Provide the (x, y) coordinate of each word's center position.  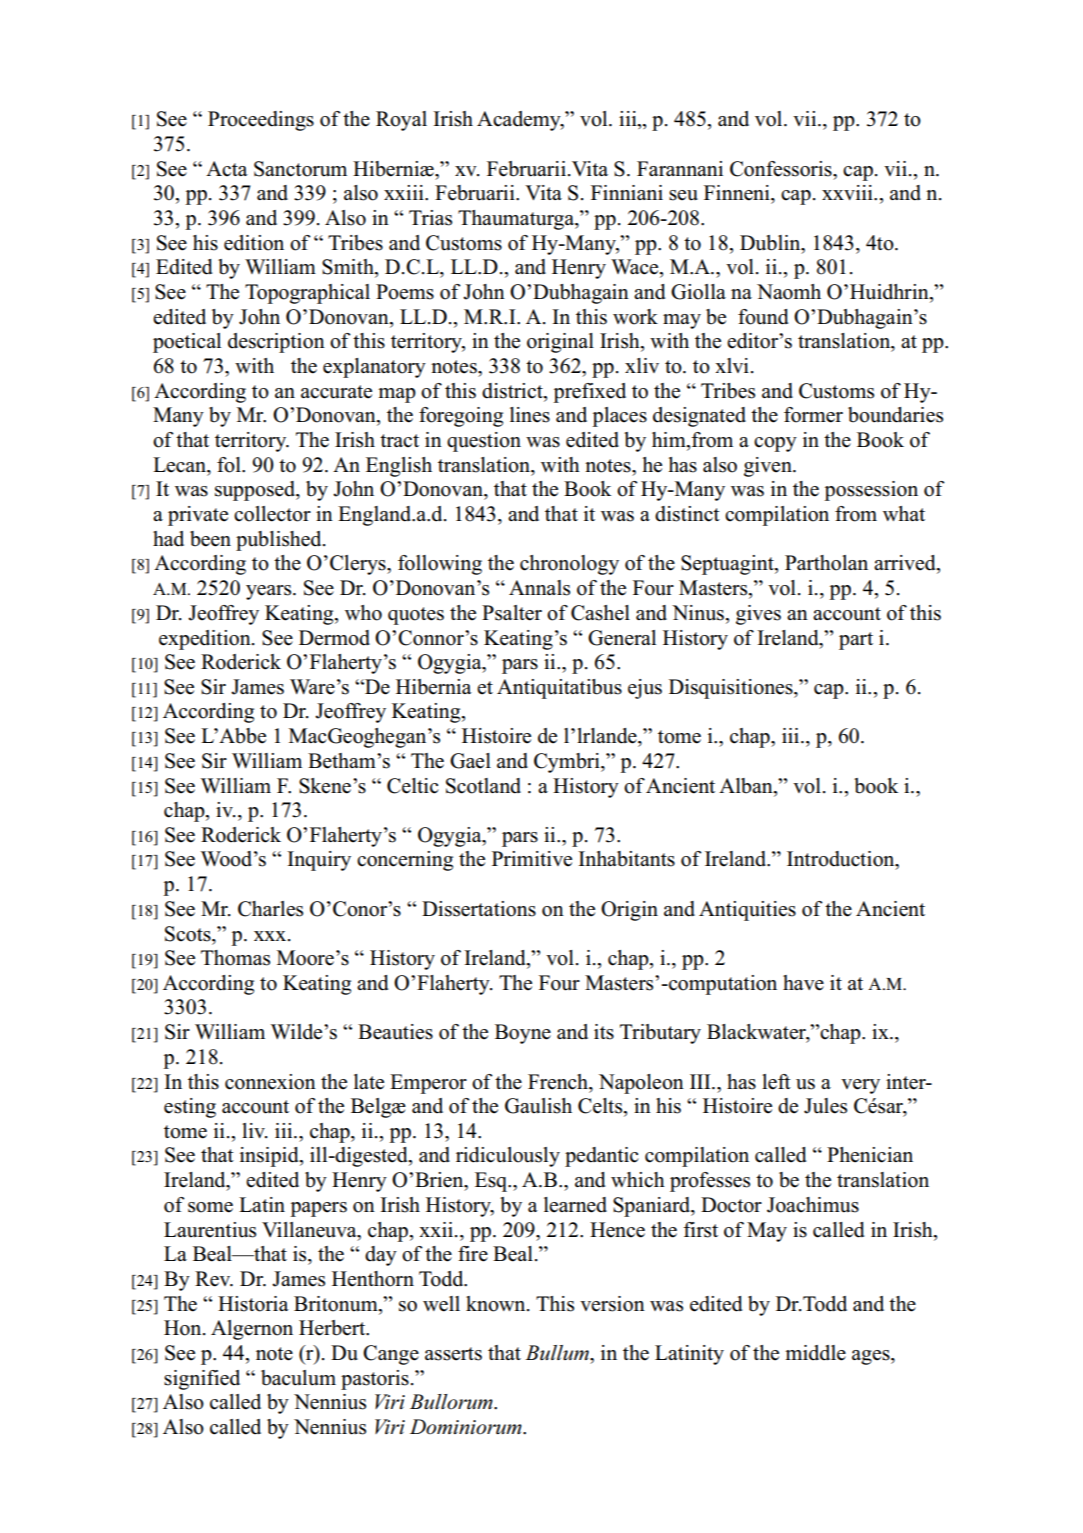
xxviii (848, 192)
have (803, 983)
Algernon (252, 1330)
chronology (569, 565)
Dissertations (479, 909)
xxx (271, 936)
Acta (227, 169)
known (497, 1304)
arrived (906, 564)
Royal (401, 121)
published (280, 541)
